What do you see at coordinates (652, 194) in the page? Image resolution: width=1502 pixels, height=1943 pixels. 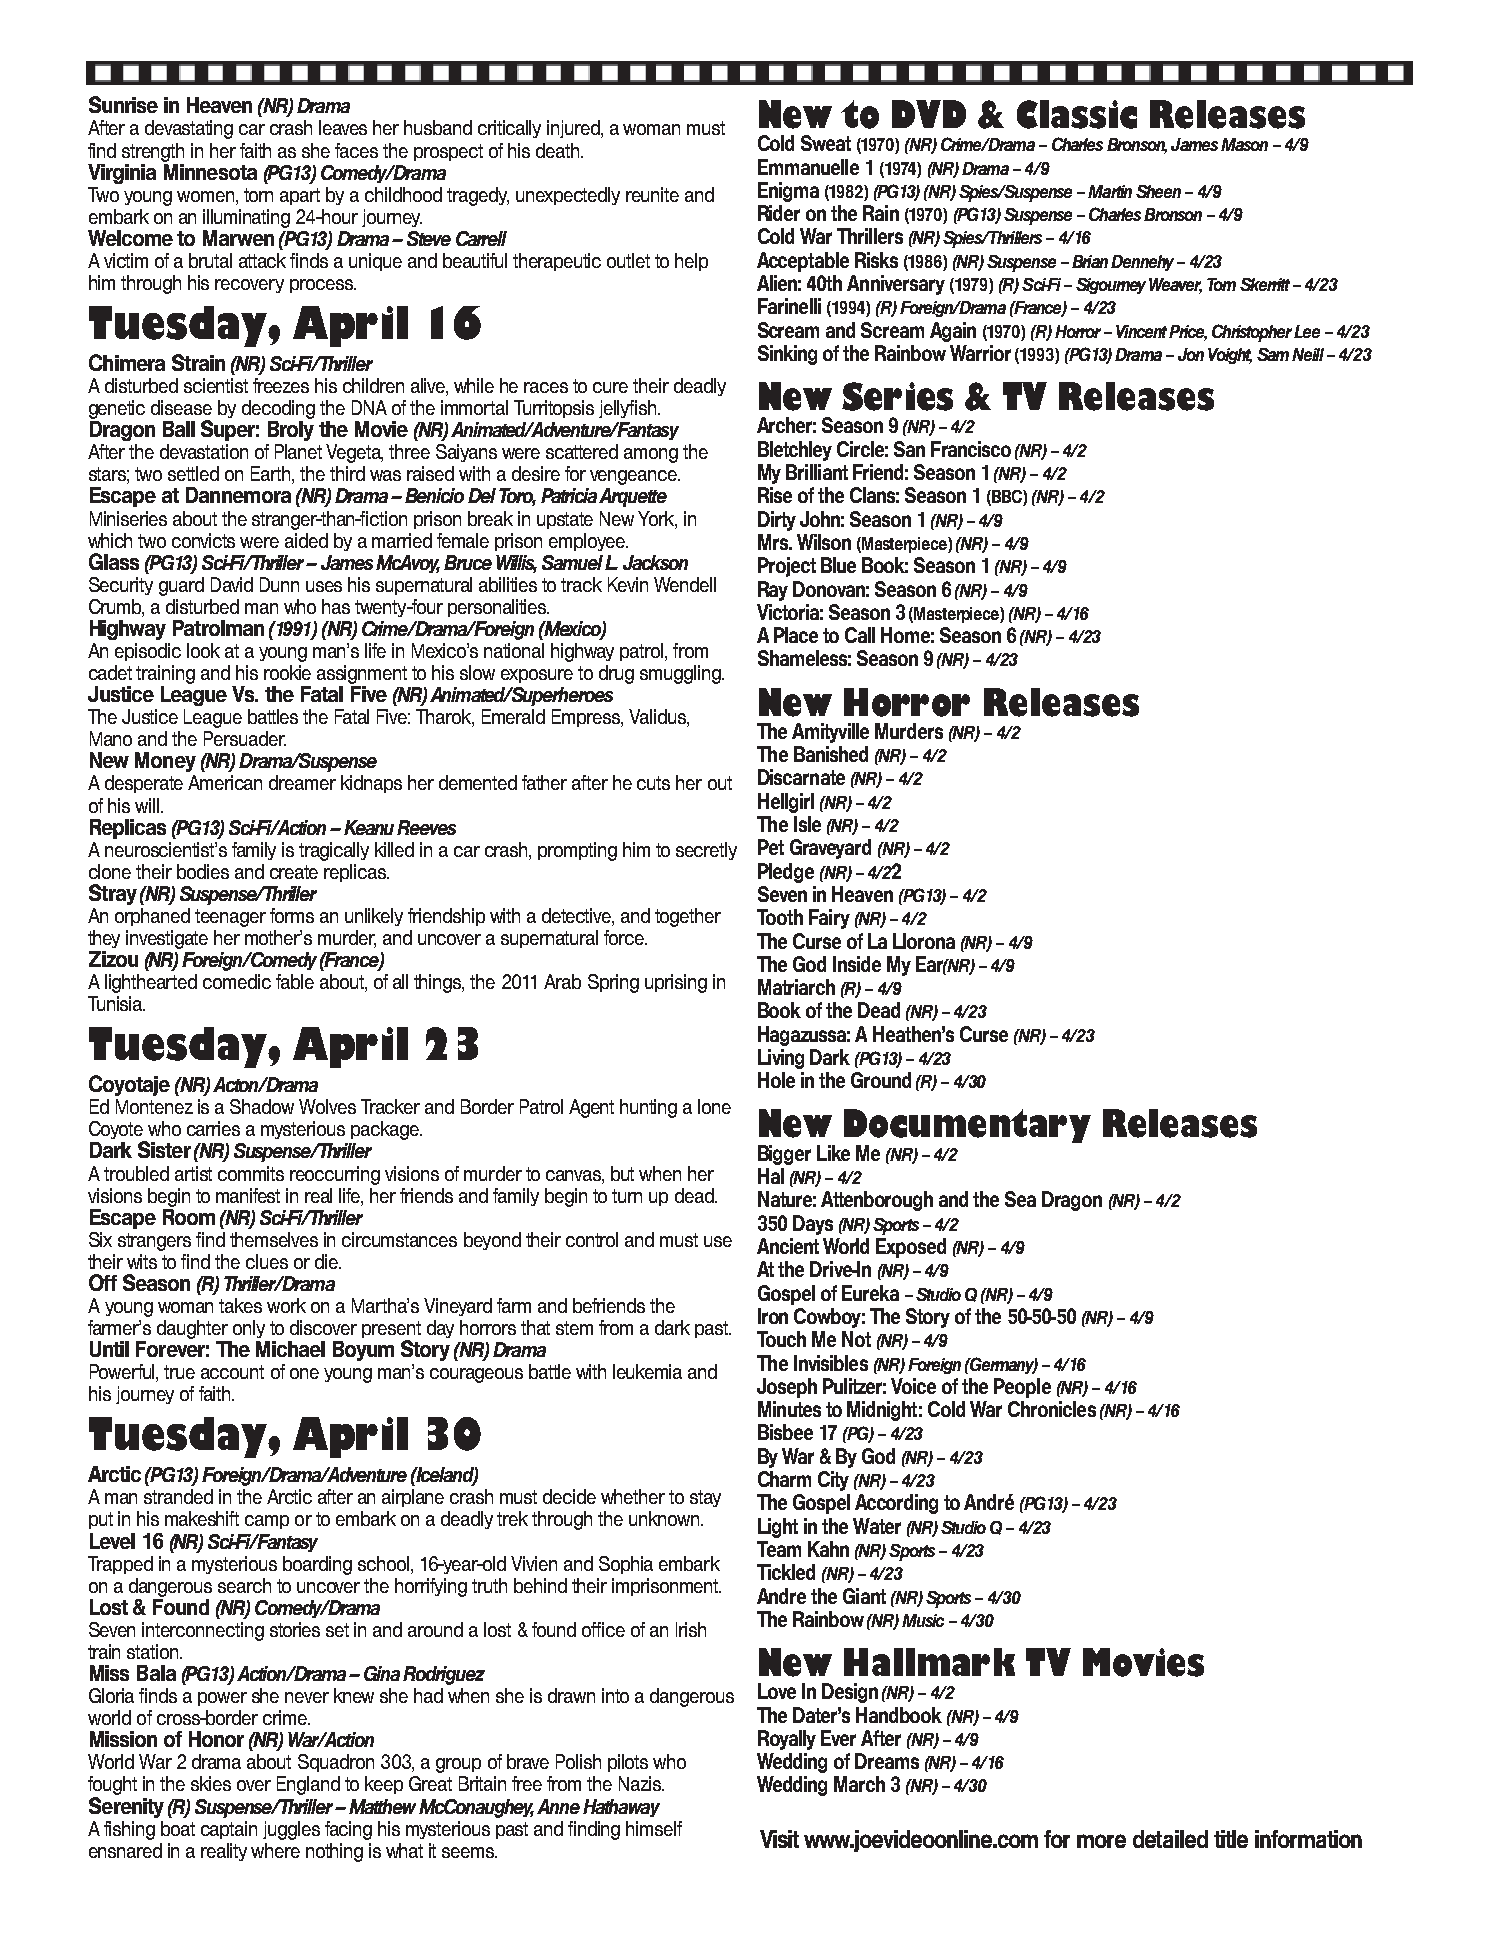 I see `reunite` at bounding box center [652, 194].
